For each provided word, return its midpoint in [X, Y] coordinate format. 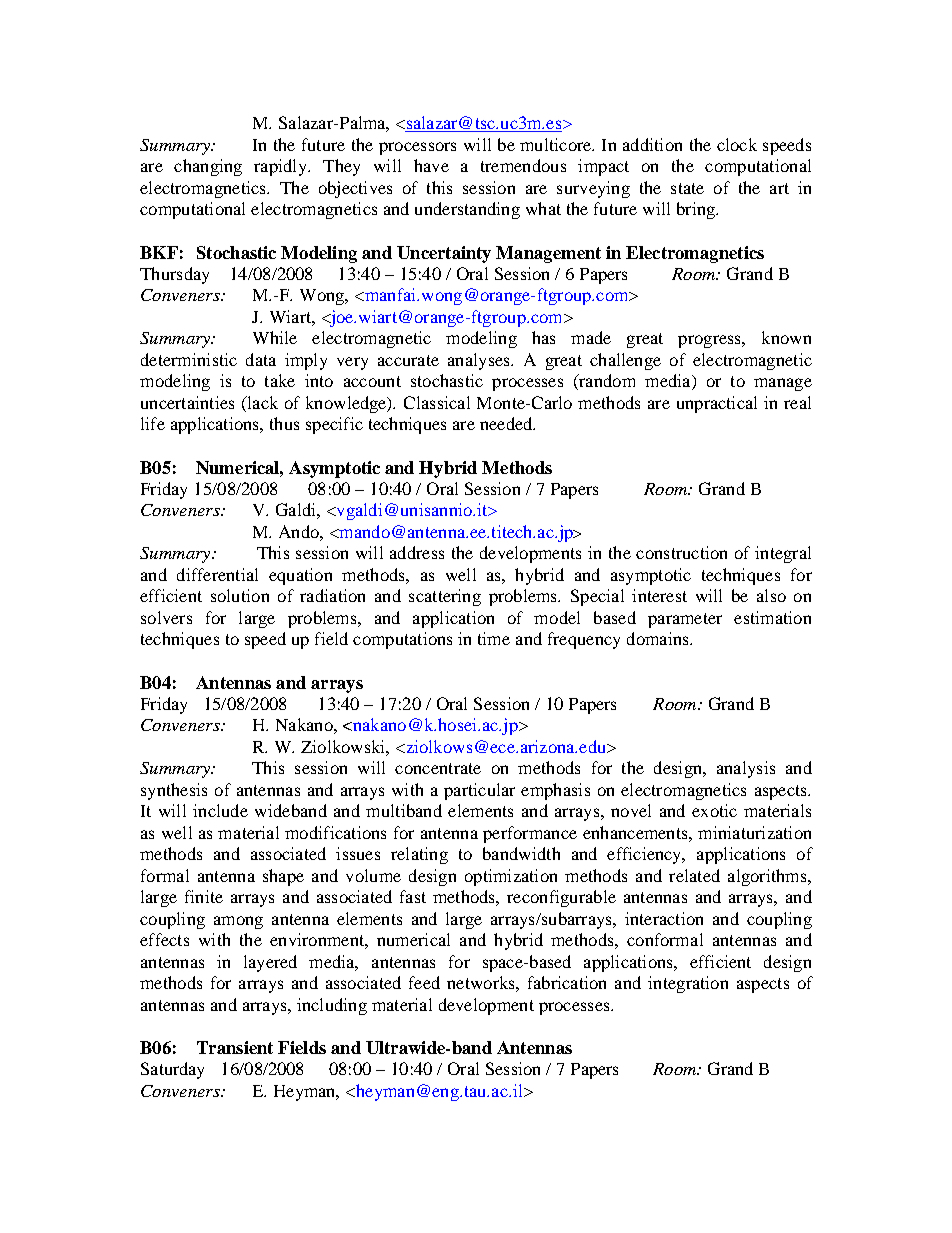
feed [424, 982]
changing [208, 167]
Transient [235, 1047]
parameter [685, 620]
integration [688, 984]
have [431, 165]
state [687, 188]
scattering [445, 597]
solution [240, 595]
